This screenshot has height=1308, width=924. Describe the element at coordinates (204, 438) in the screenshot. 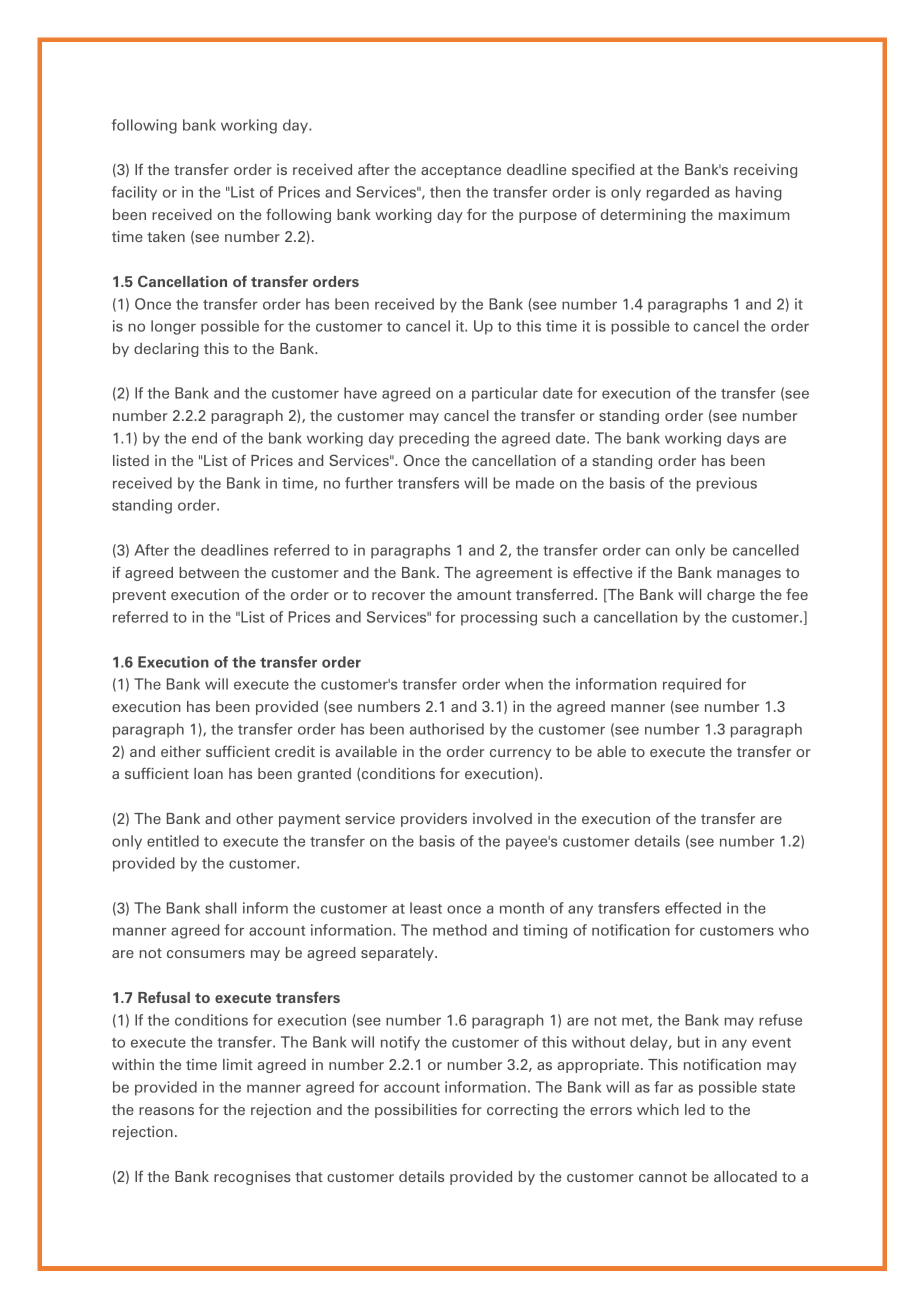

I see `end` at that location.
